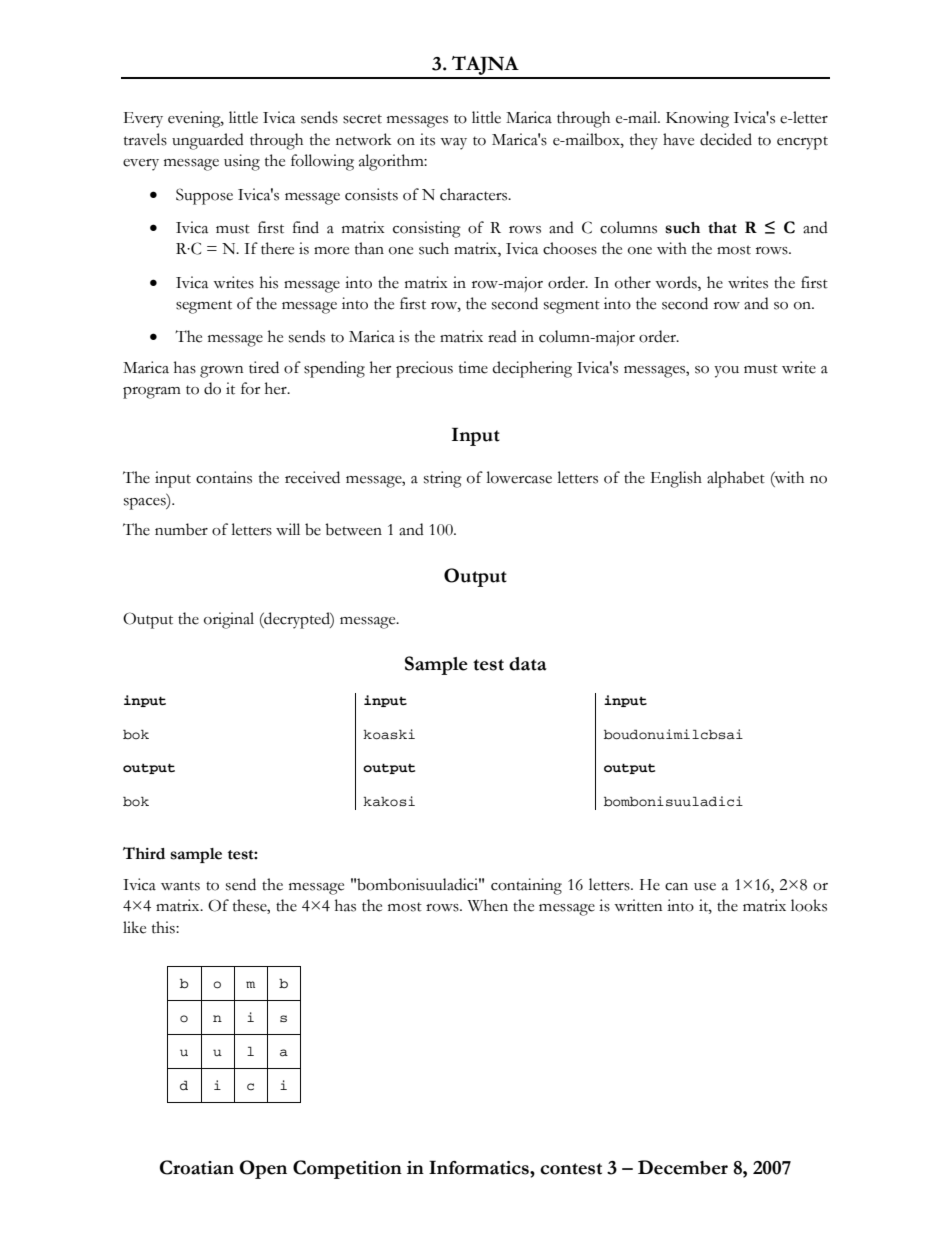  I want to click on original, so click(229, 620).
